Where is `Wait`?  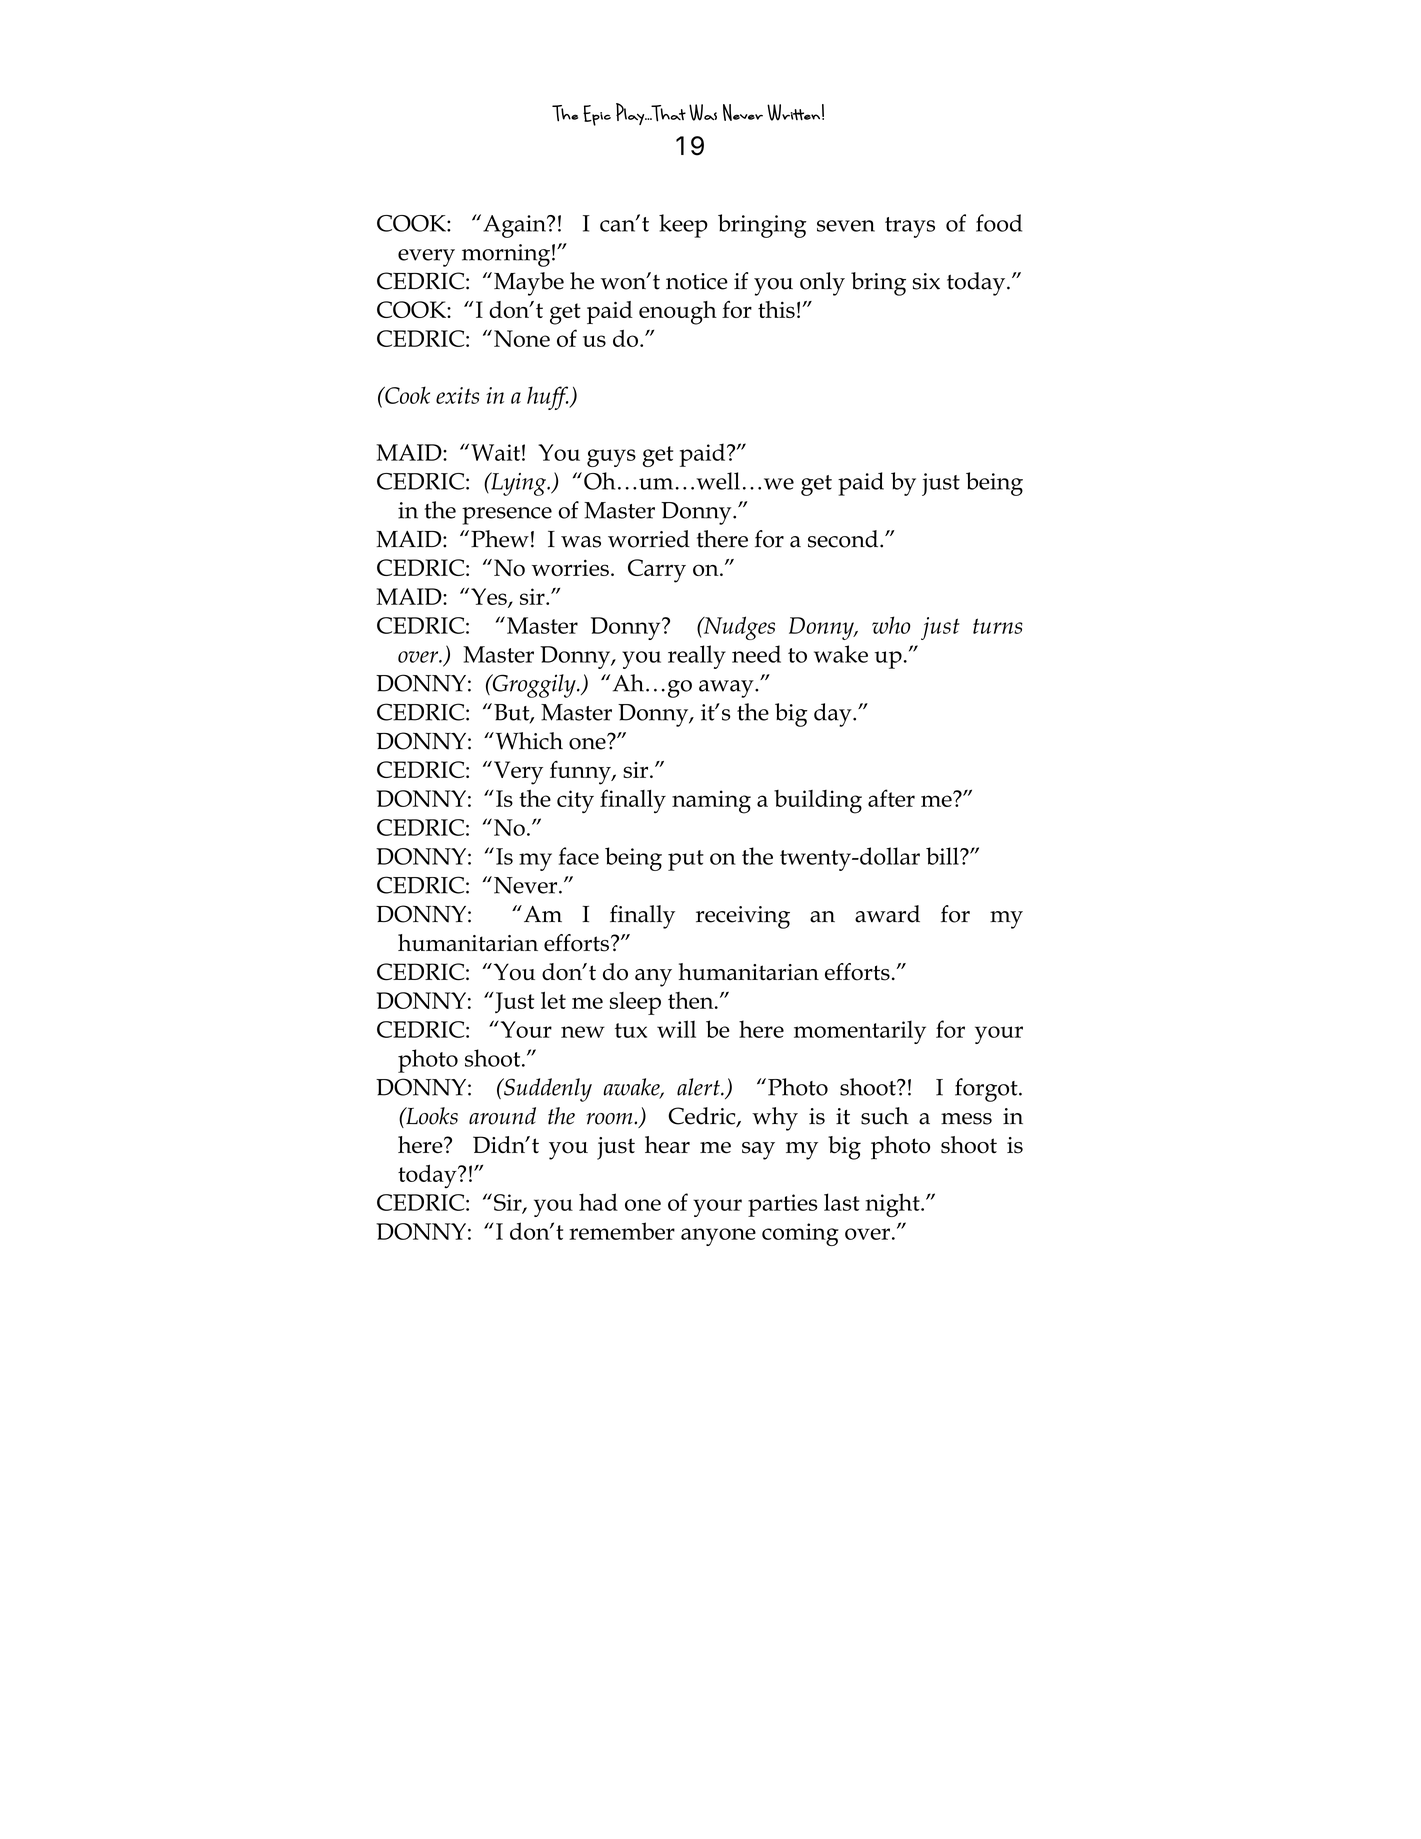
Wait is located at coordinates (495, 452).
